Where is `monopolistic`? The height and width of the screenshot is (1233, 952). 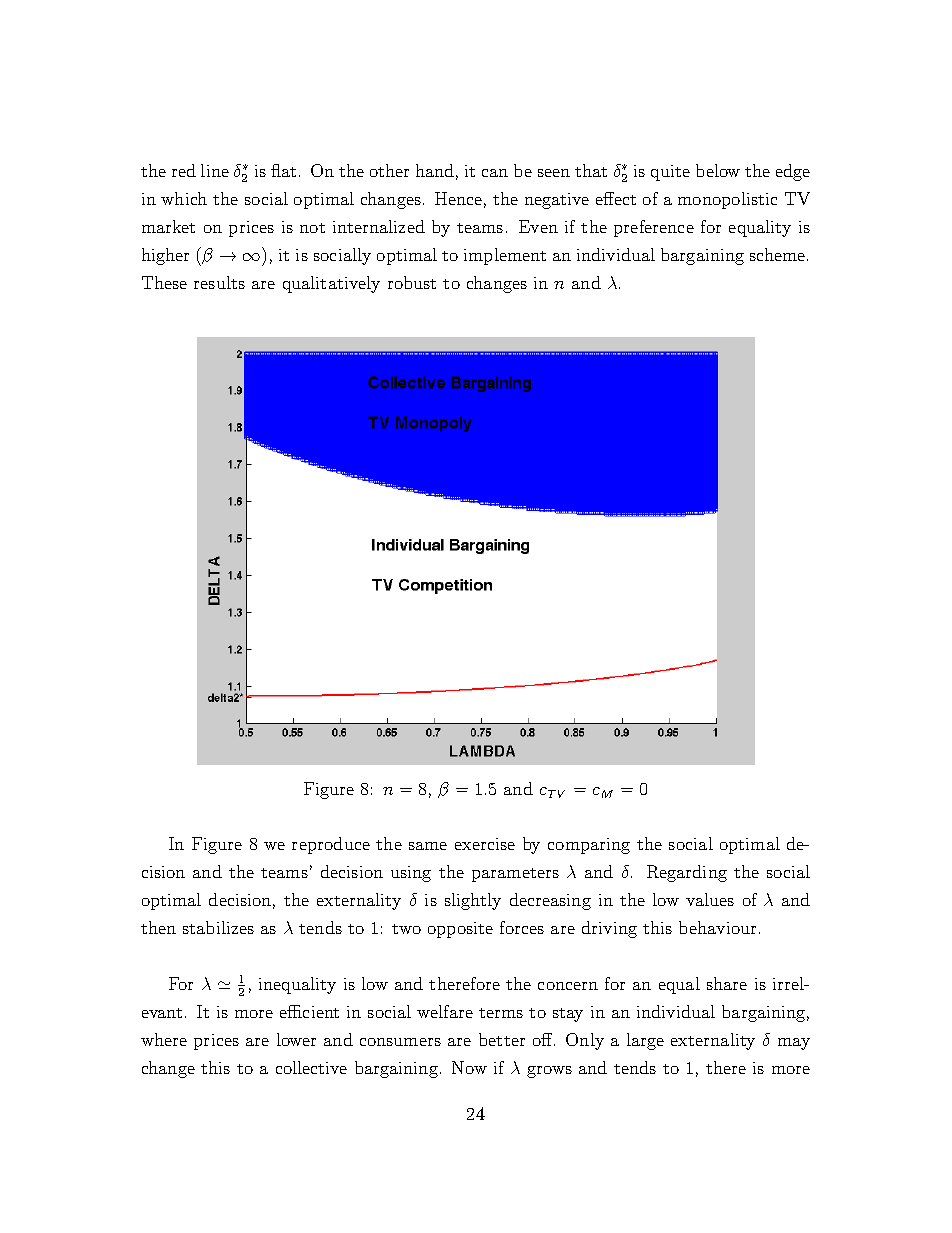
monopolistic is located at coordinates (727, 200).
